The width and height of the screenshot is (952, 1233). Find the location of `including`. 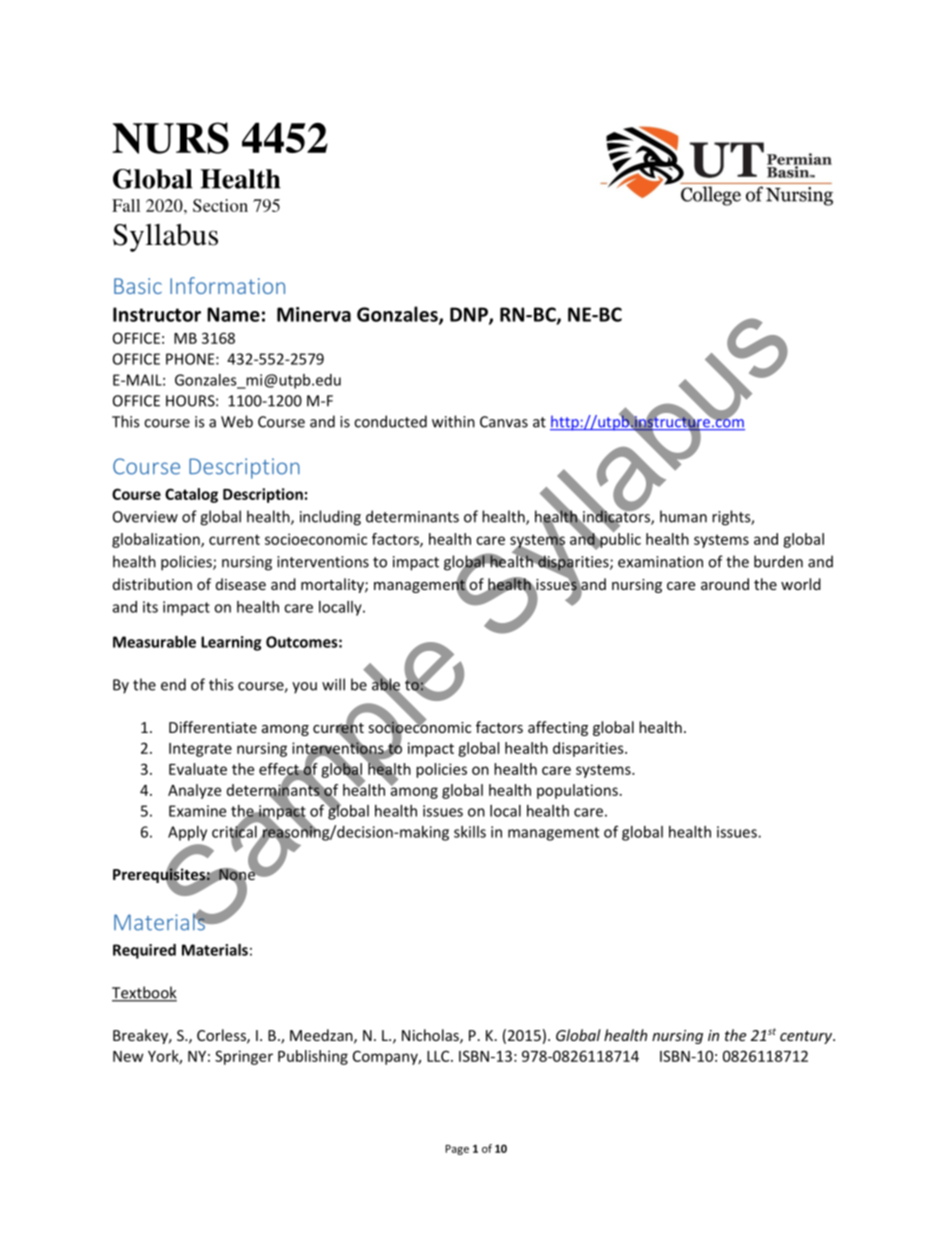

including is located at coordinates (330, 518).
